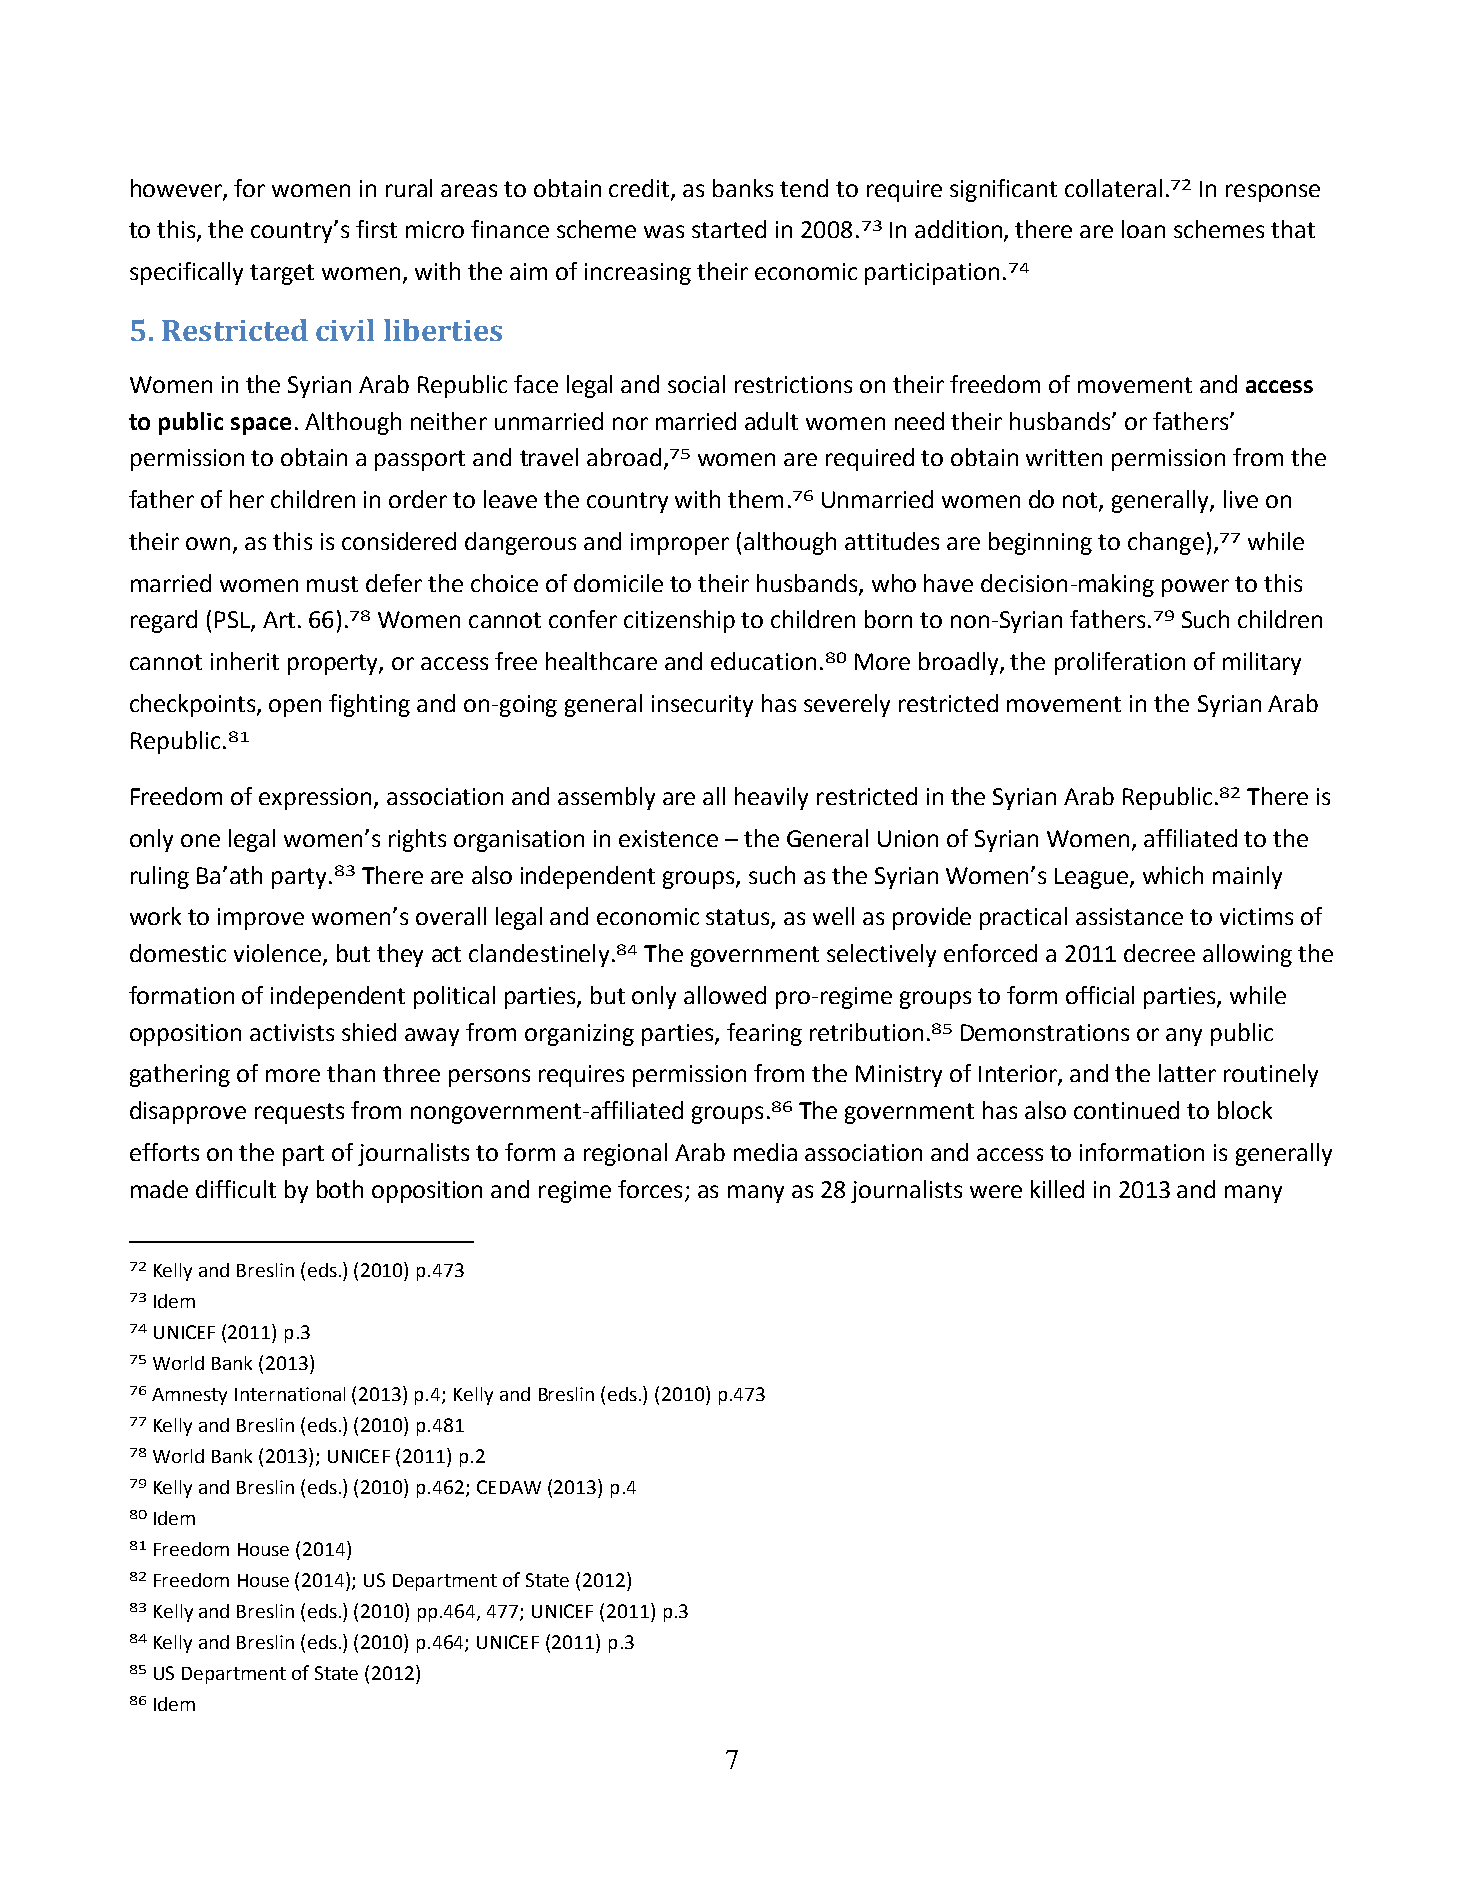 This screenshot has width=1464, height=1894. What do you see at coordinates (1143, 229) in the screenshot?
I see `loan` at bounding box center [1143, 229].
